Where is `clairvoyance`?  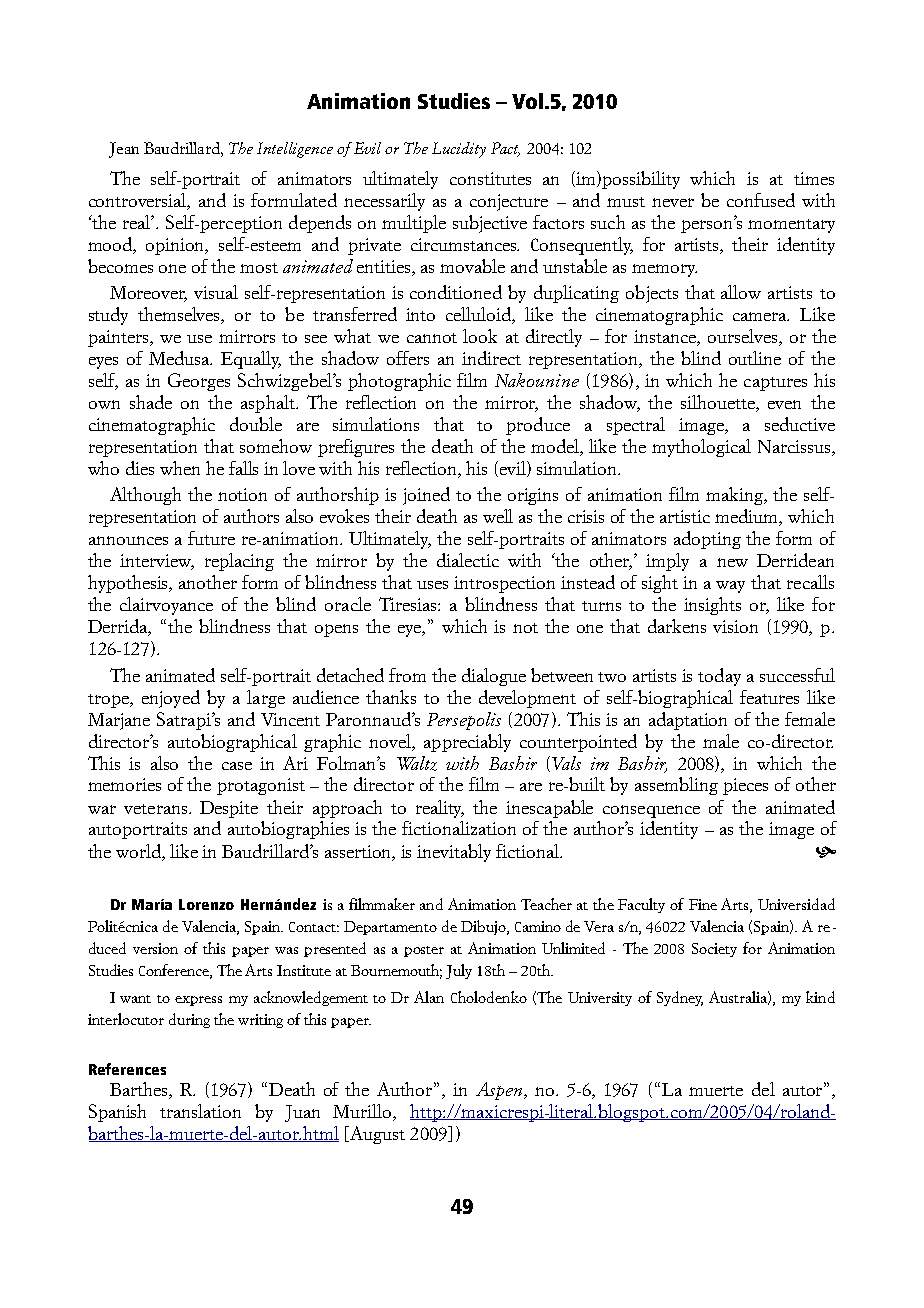 clairvoyance is located at coordinates (166, 606).
